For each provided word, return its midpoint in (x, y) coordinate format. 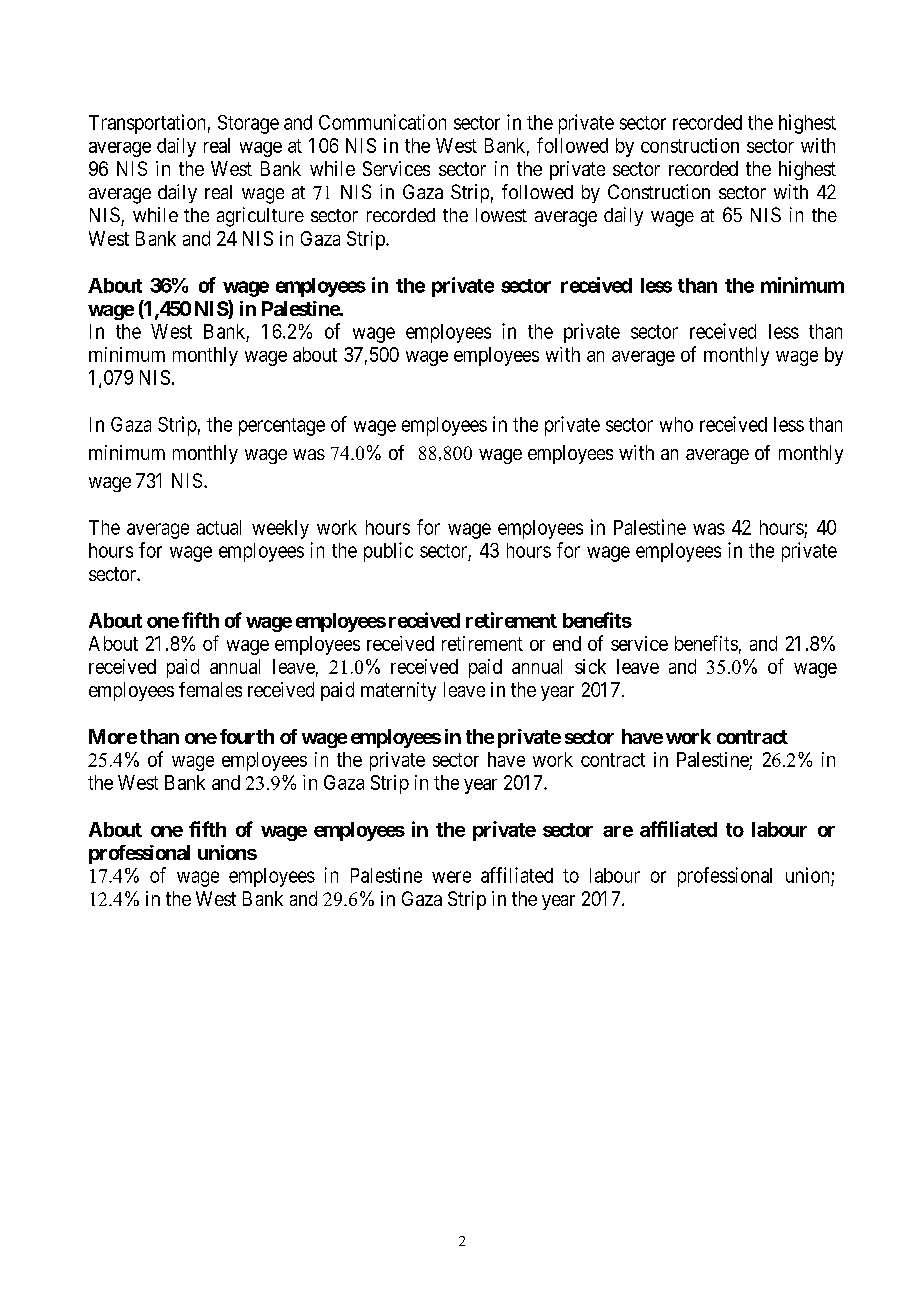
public (388, 552)
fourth (247, 736)
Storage (248, 124)
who (676, 424)
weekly (280, 529)
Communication (382, 122)
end (567, 643)
